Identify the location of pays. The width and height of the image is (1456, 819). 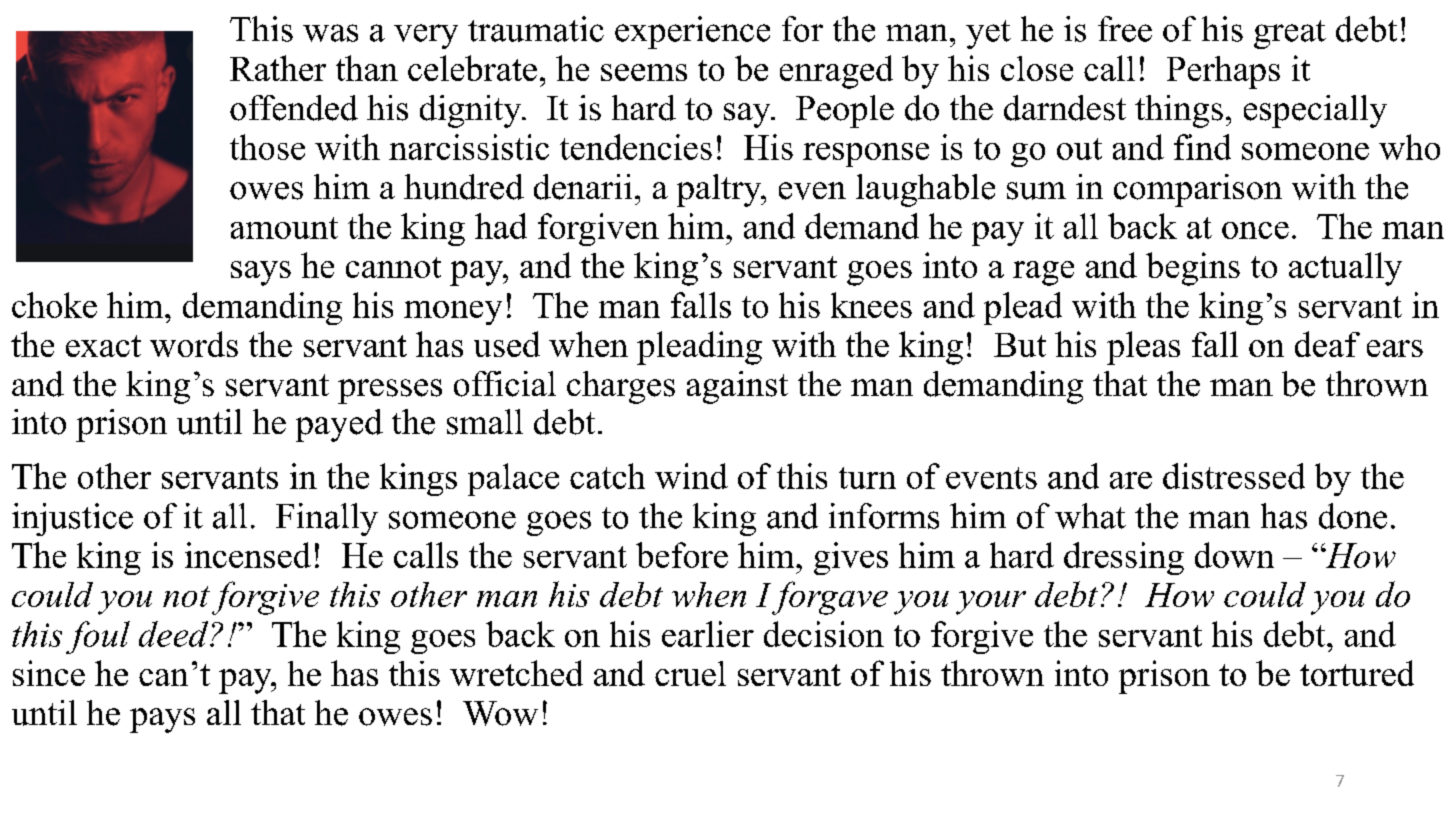
(162, 720).
